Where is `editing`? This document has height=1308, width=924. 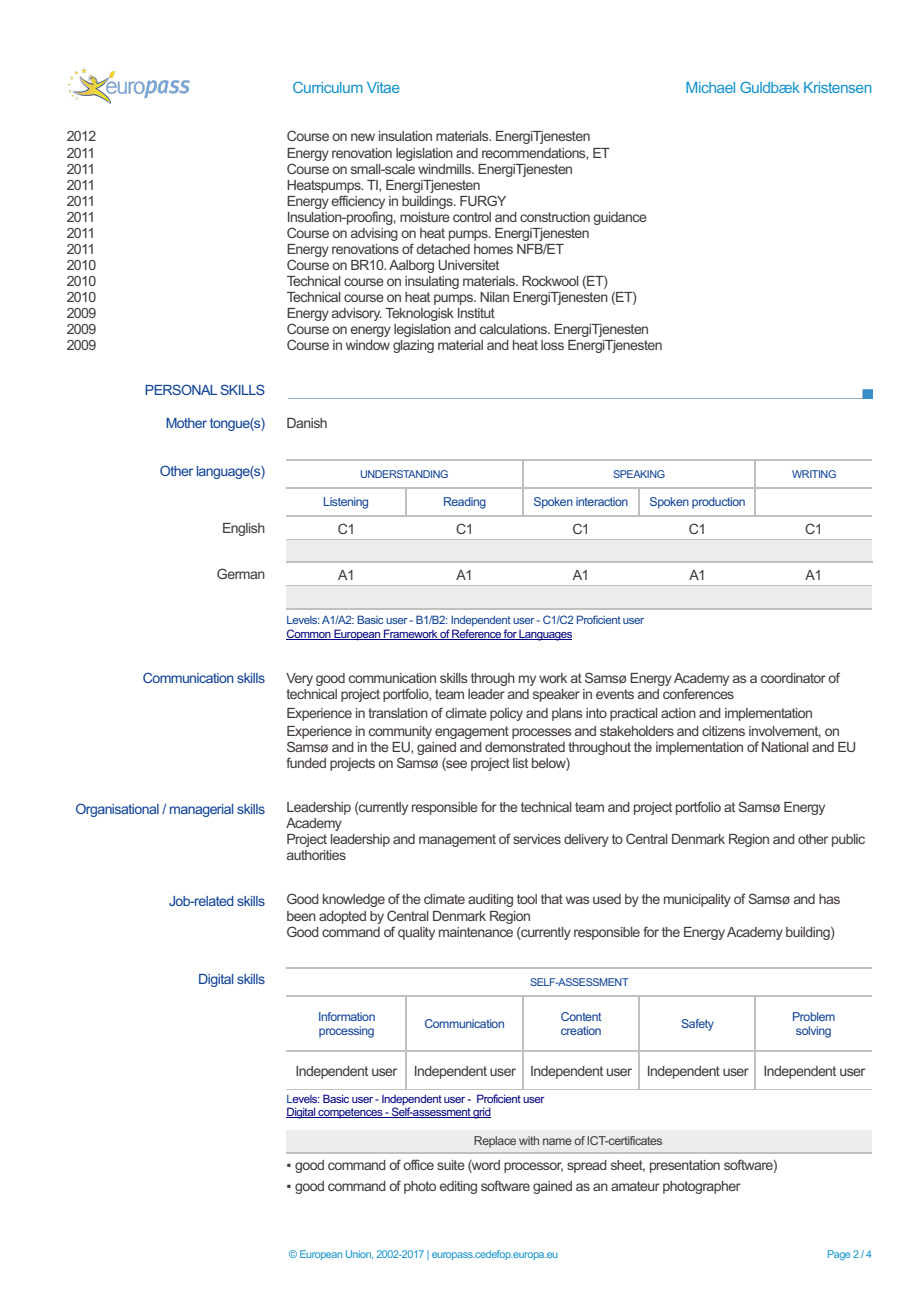 editing is located at coordinates (458, 1187).
